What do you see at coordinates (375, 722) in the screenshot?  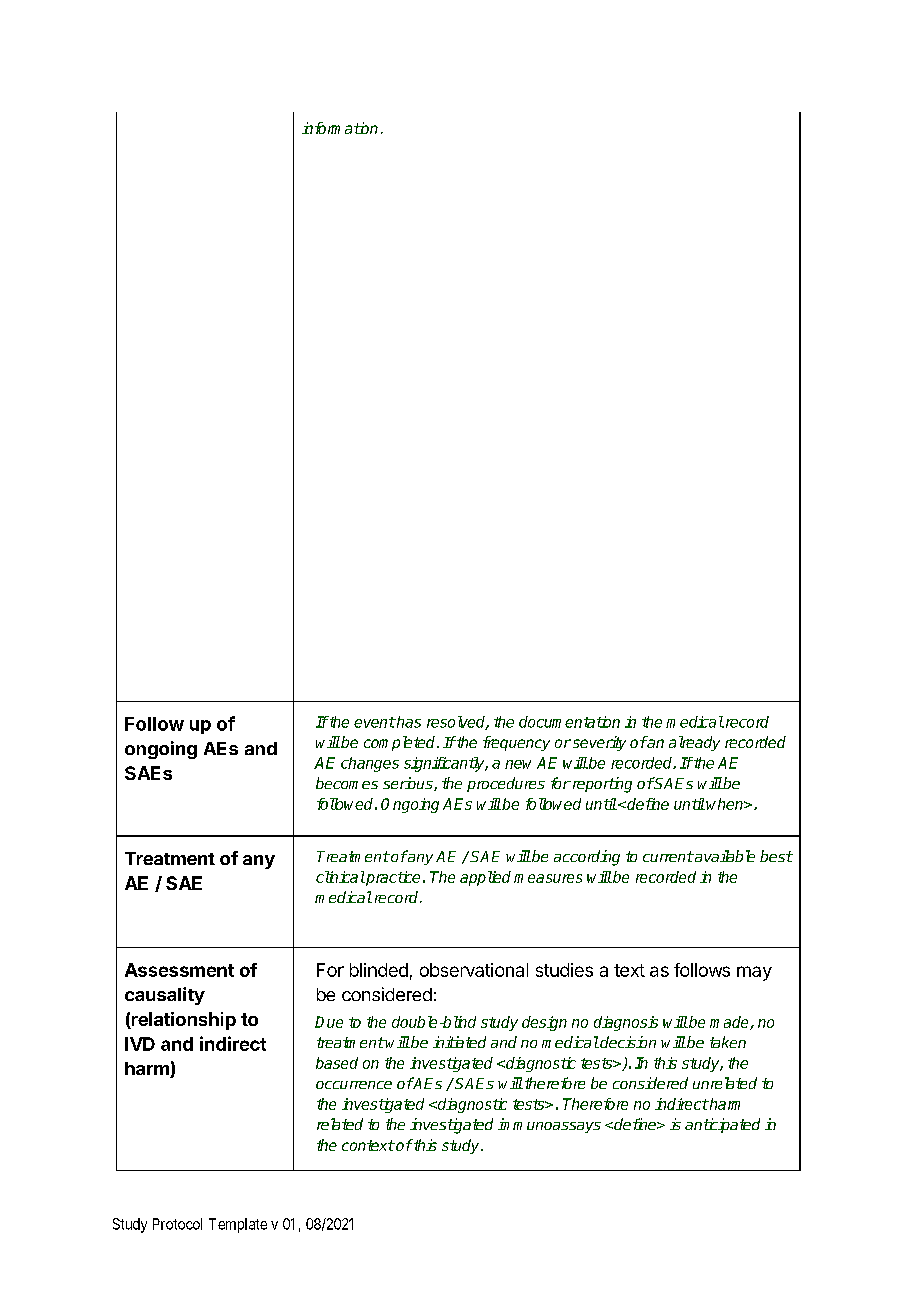 I see `event` at bounding box center [375, 722].
